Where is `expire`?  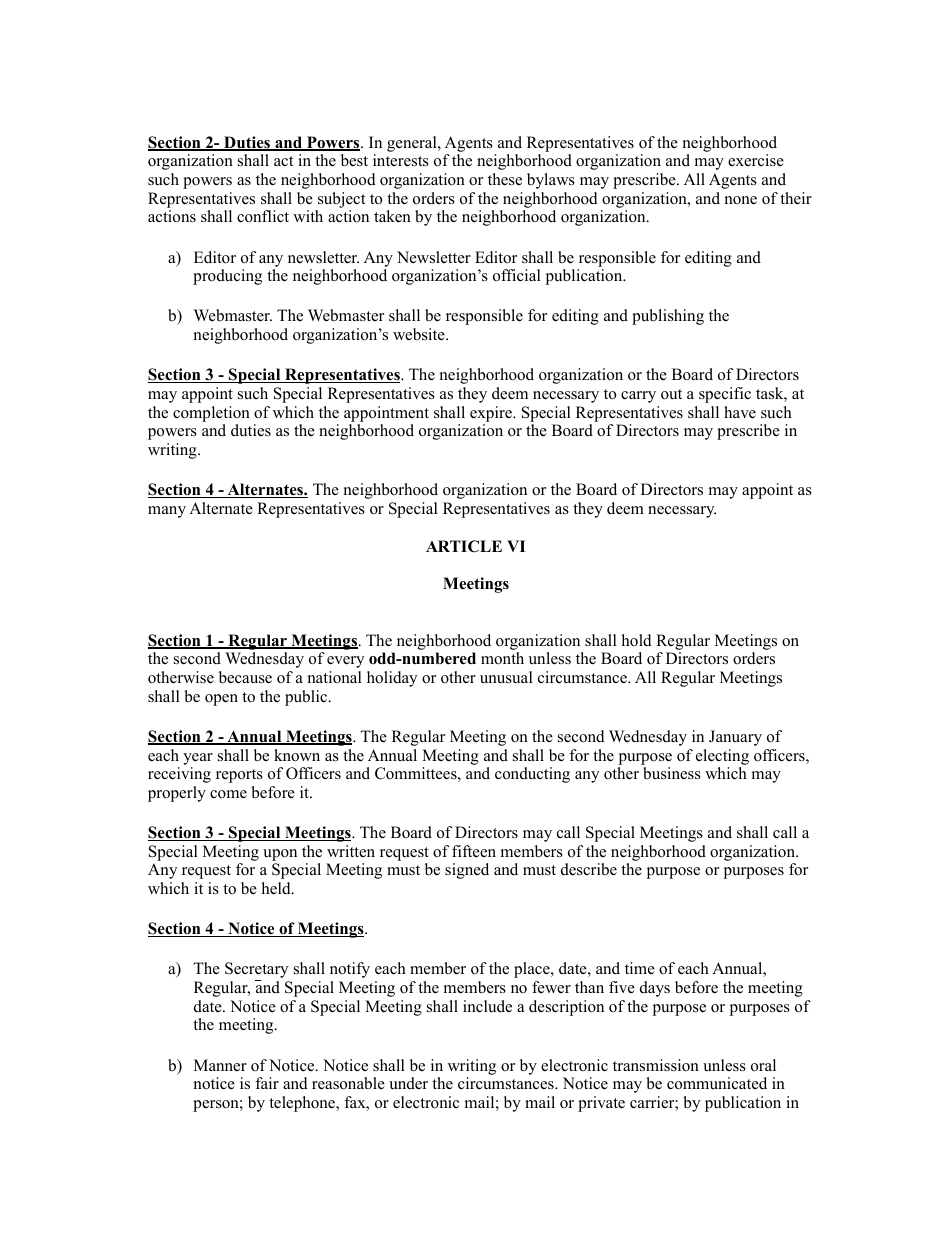 expire is located at coordinates (492, 414).
